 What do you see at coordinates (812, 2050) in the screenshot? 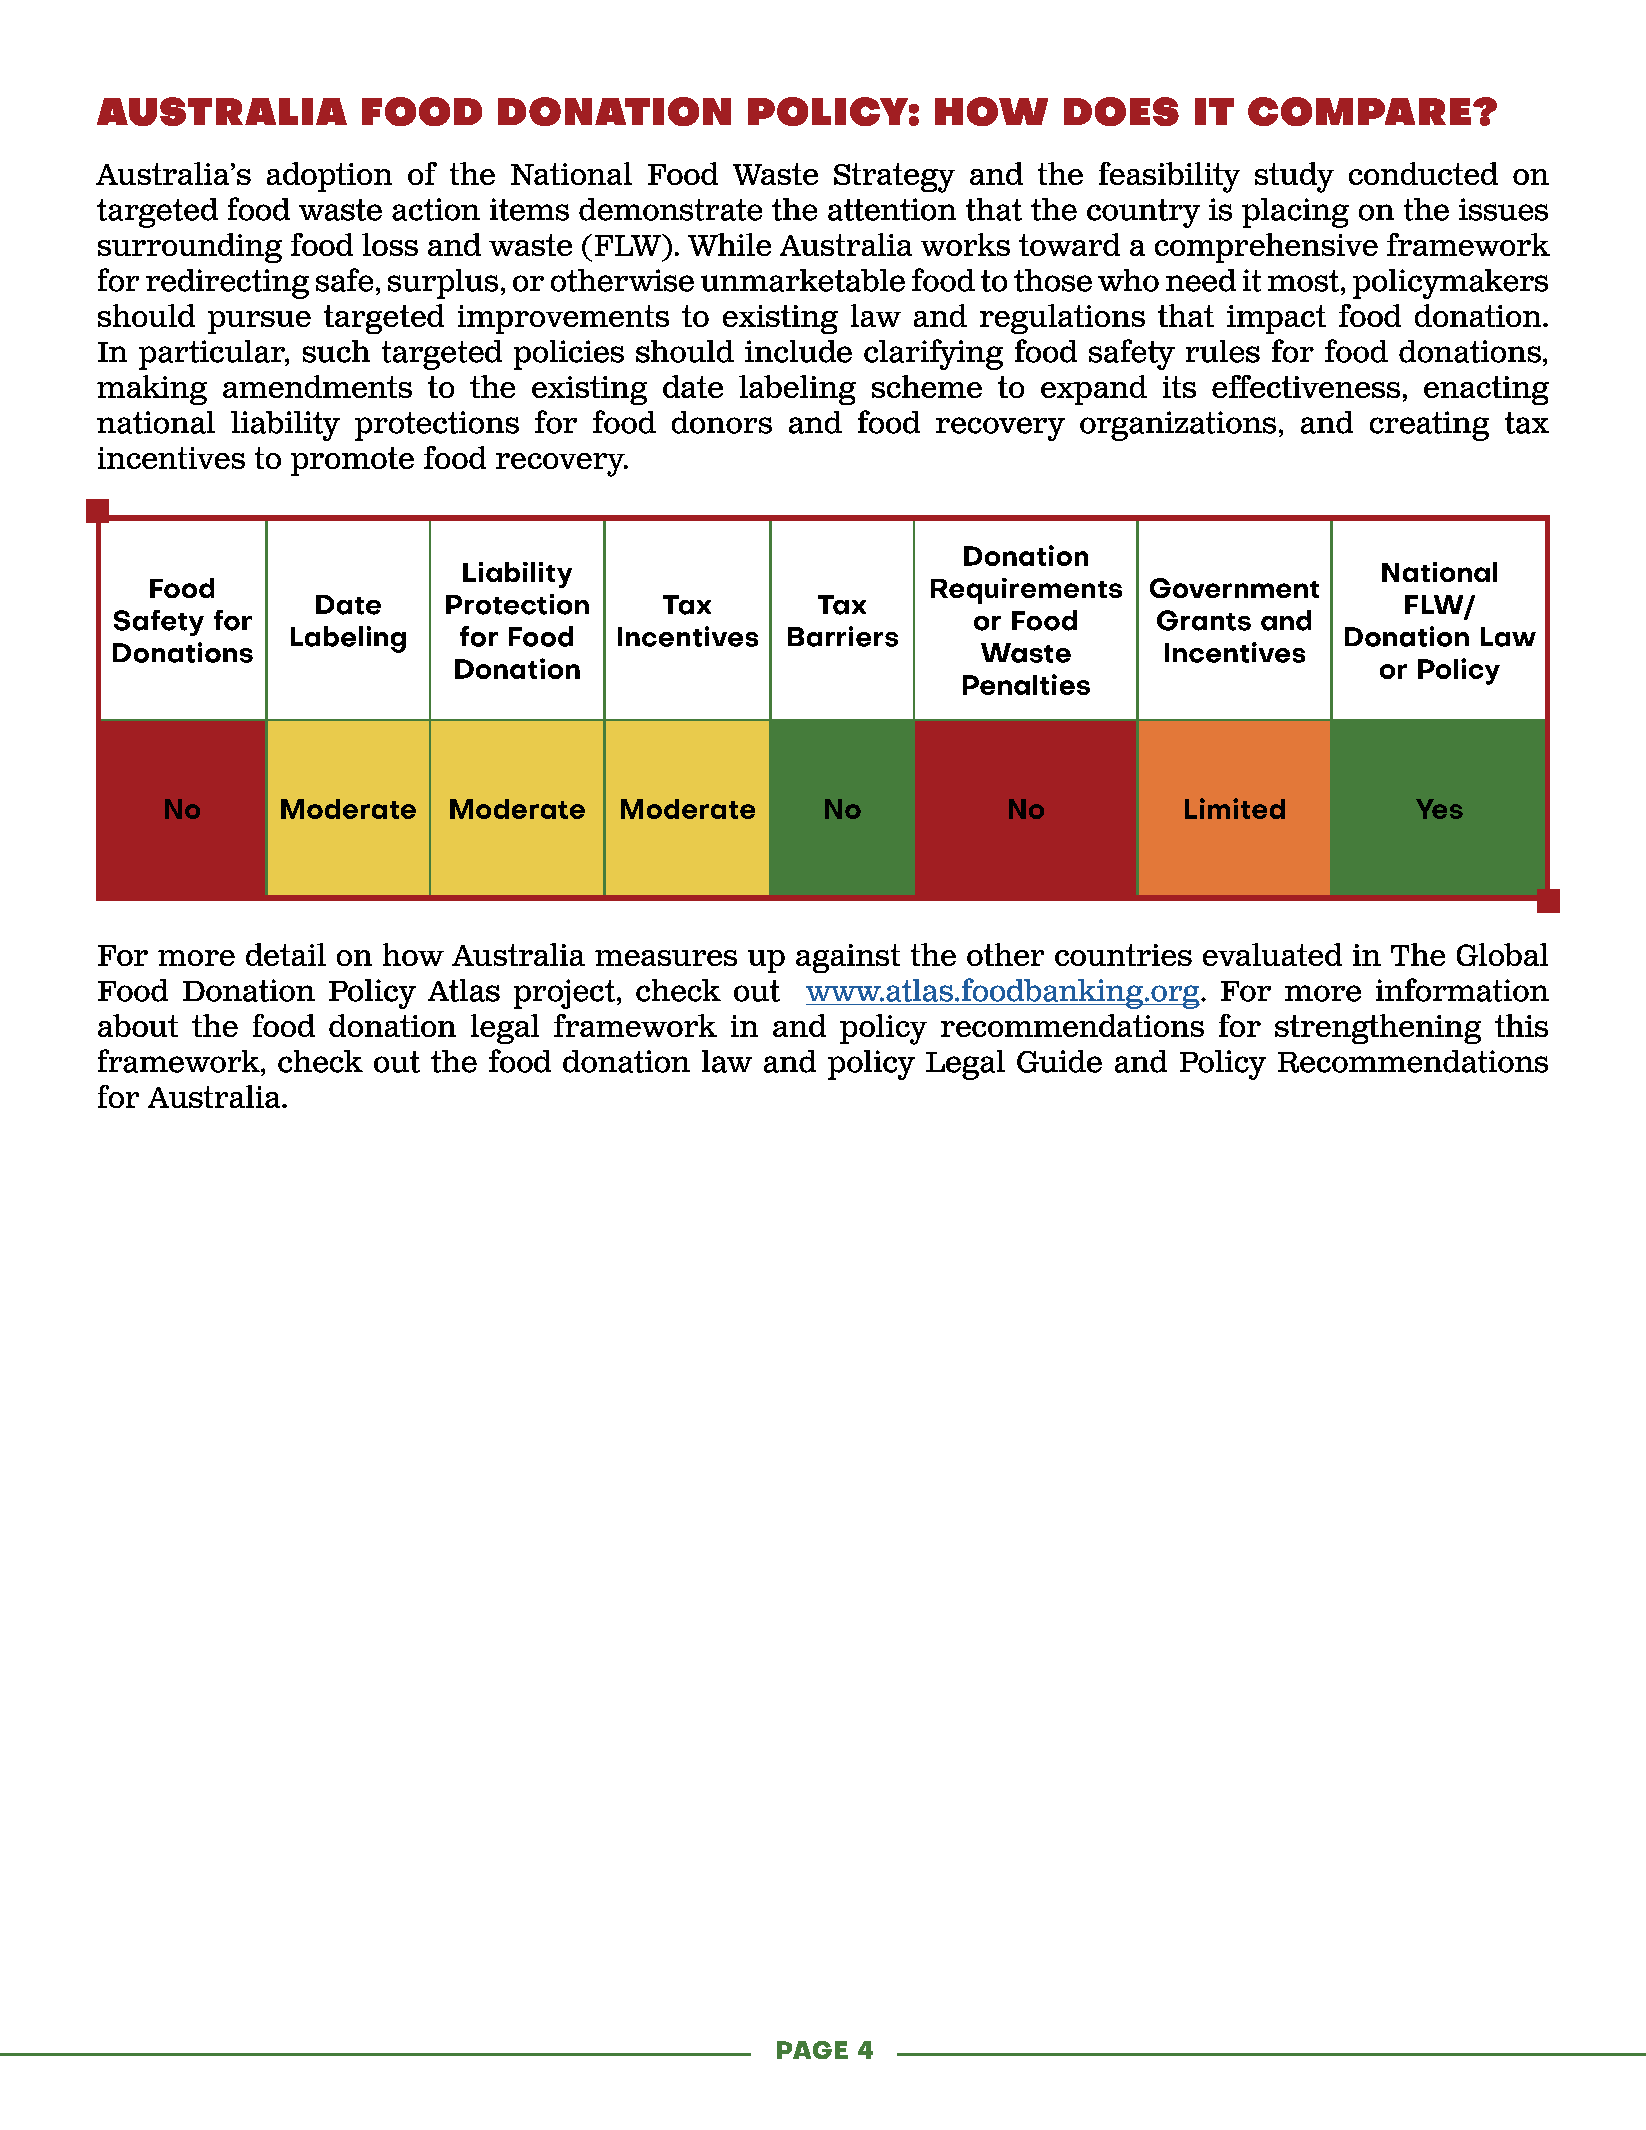
I see `PAGE` at bounding box center [812, 2050].
